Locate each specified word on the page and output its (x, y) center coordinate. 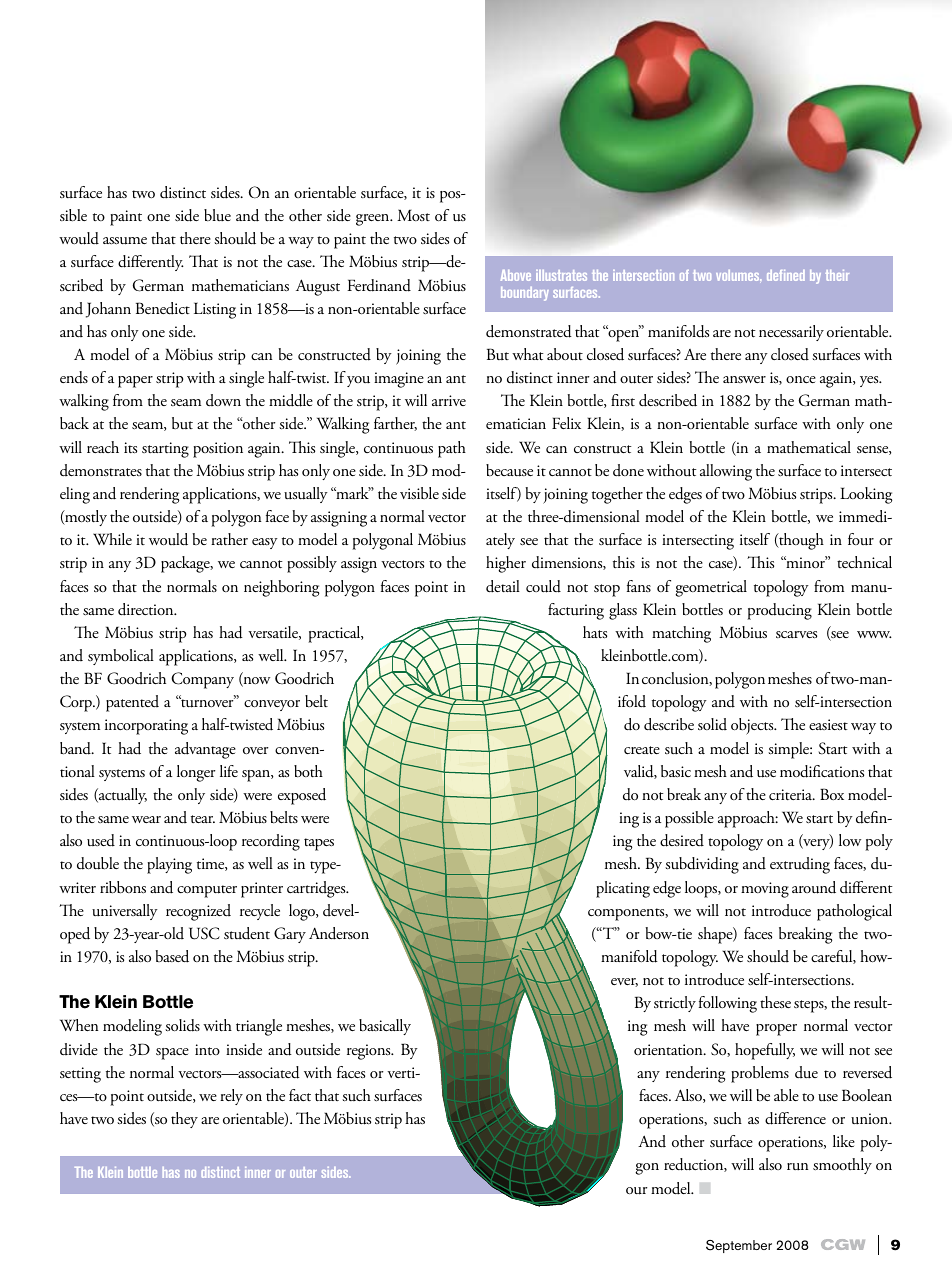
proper (776, 1030)
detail (503, 586)
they (184, 1120)
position (218, 450)
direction (147, 609)
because (509, 470)
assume (125, 241)
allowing (726, 472)
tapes (319, 844)
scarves (796, 635)
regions (370, 1052)
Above (516, 275)
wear (146, 819)
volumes (738, 275)
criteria (792, 794)
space (172, 1054)
